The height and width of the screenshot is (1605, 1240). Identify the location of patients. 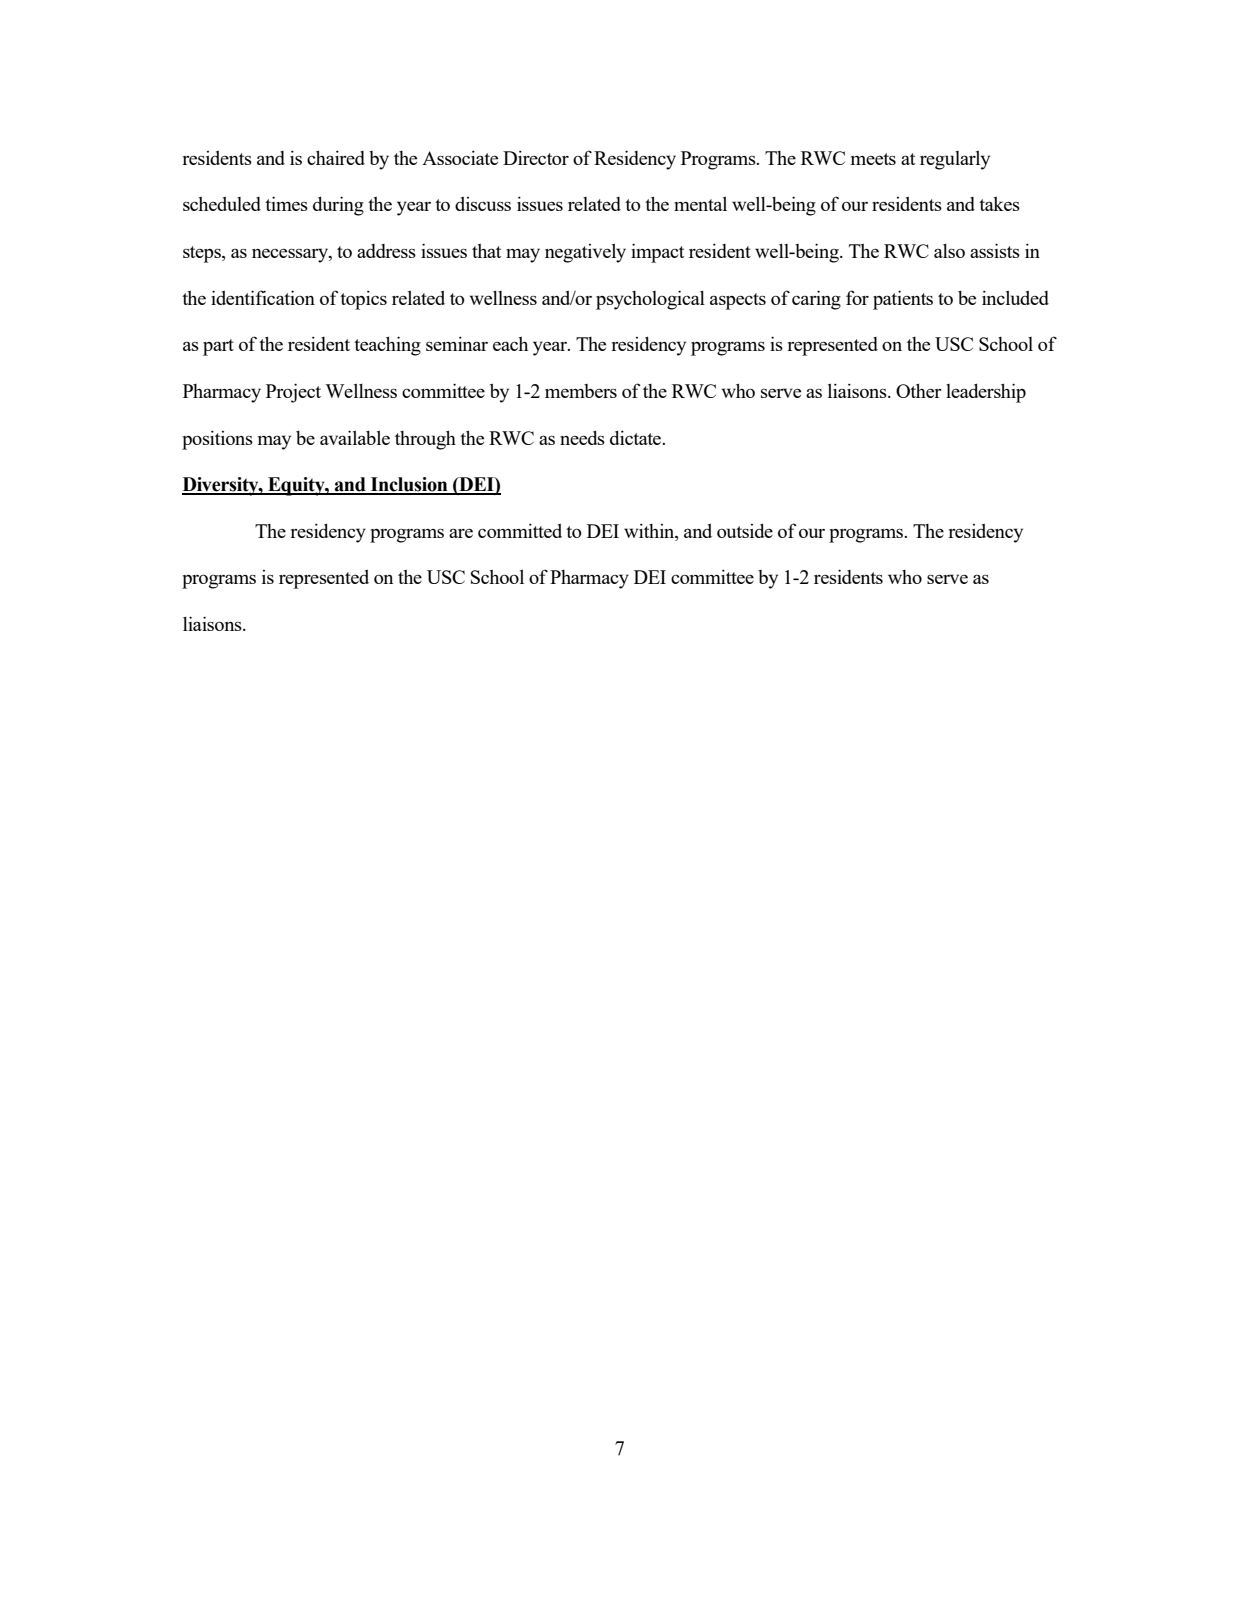
(903, 300).
